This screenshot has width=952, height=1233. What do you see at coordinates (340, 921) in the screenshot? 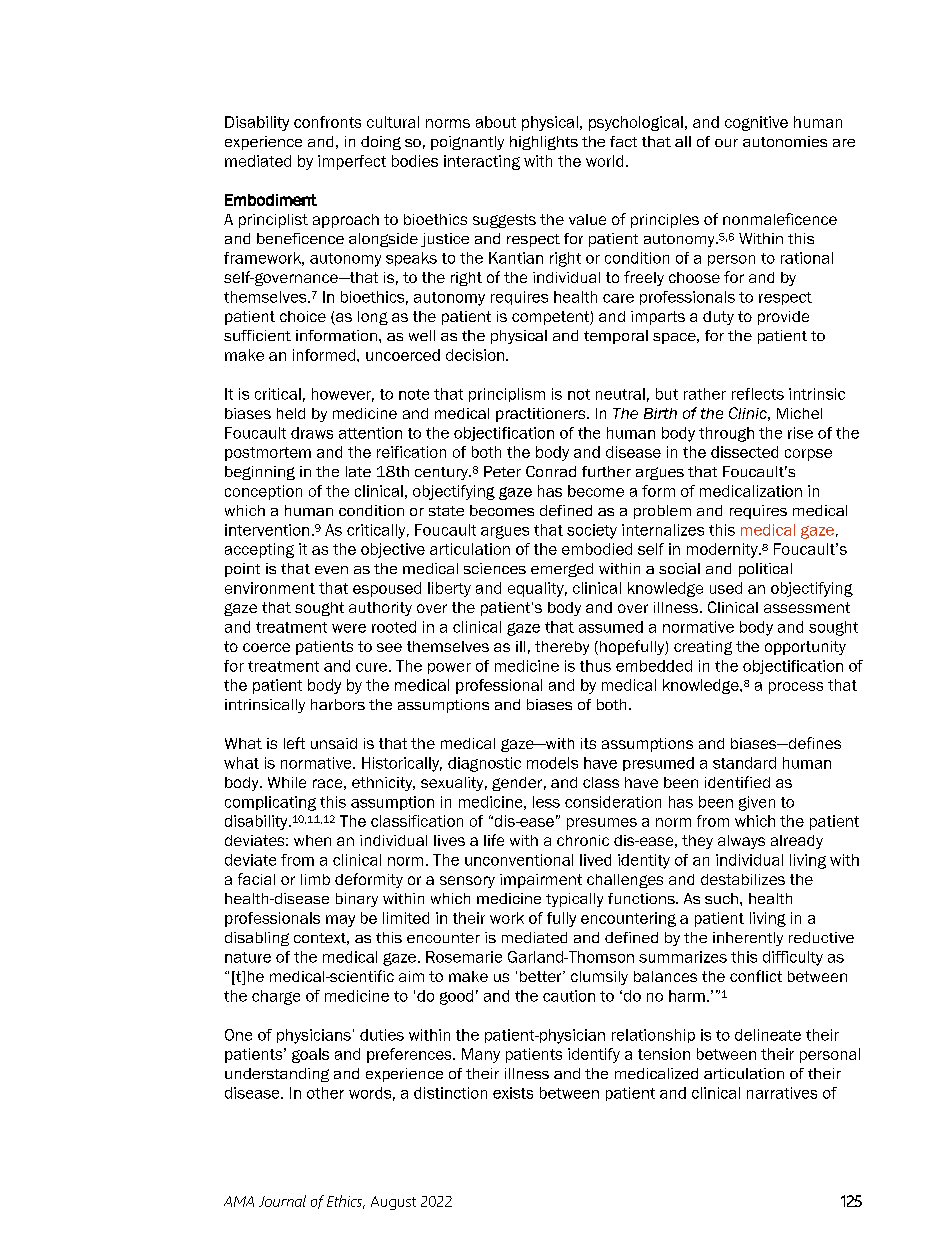
I see `may` at bounding box center [340, 921].
